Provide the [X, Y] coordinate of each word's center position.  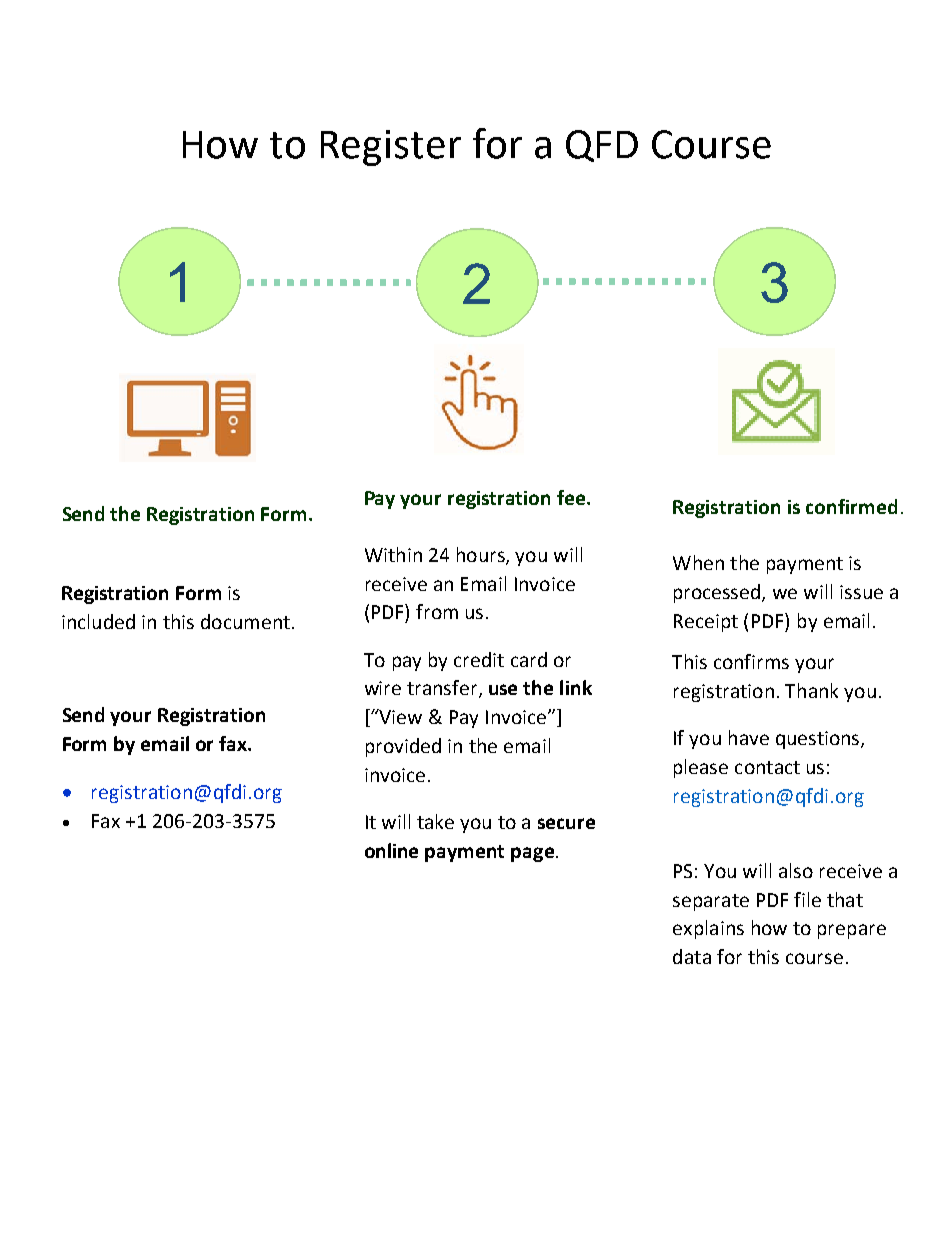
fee [572, 497]
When [698, 562]
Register [391, 148]
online [391, 850]
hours [482, 555]
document [245, 621]
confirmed [851, 506]
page [532, 854]
